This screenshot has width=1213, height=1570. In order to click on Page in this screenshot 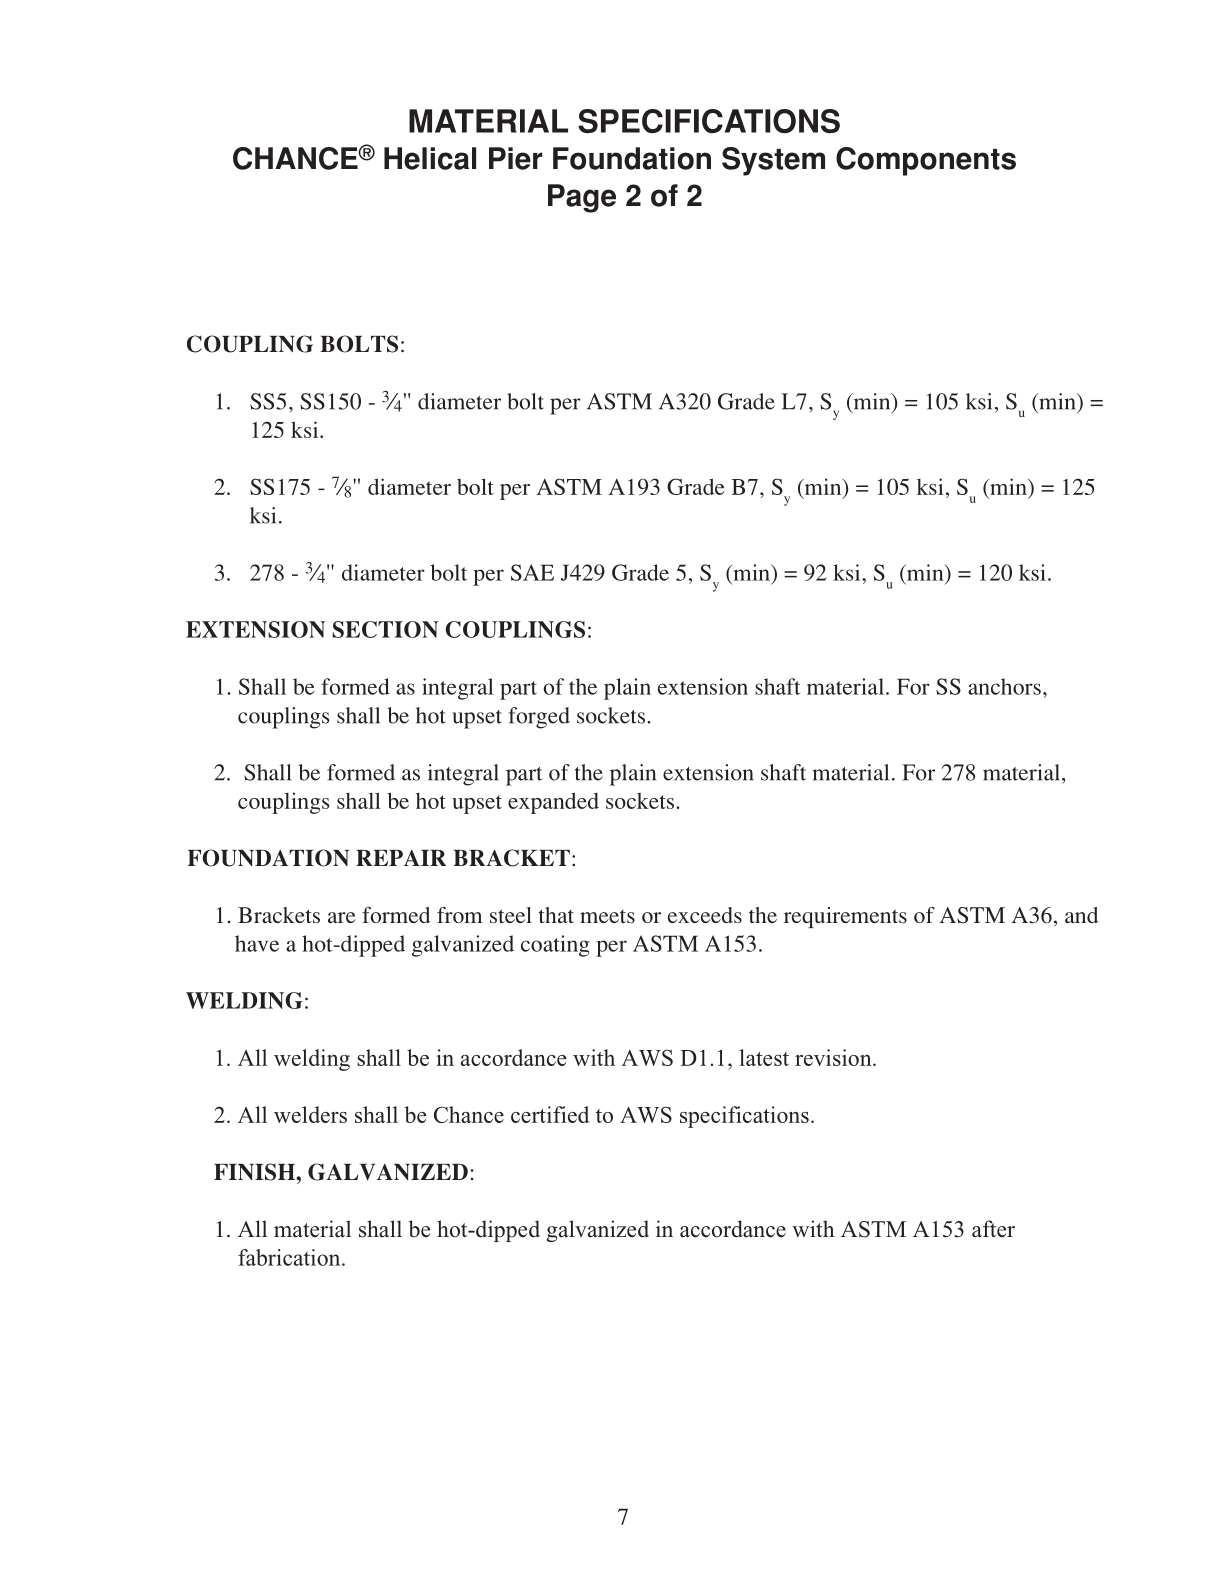, I will do `click(582, 198)`.
